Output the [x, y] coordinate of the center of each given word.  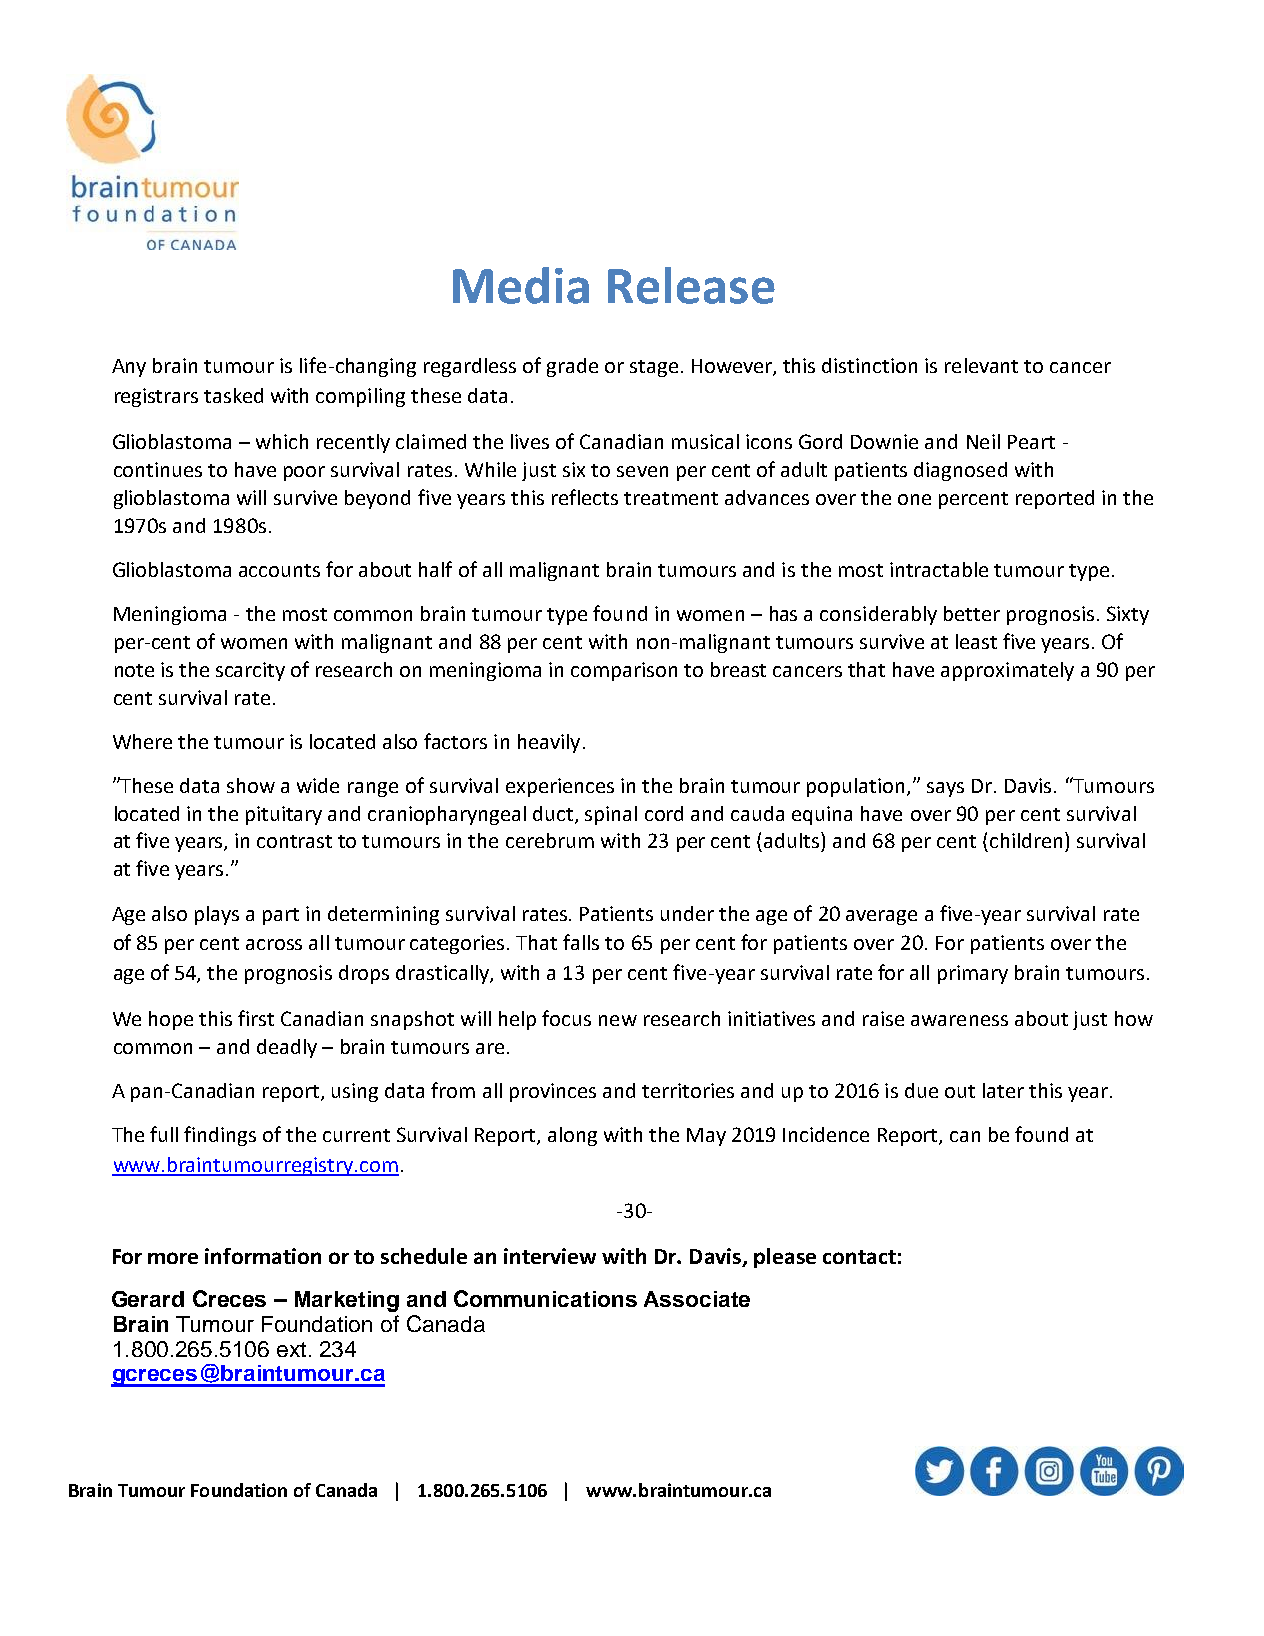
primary [973, 974]
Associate [697, 1299]
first [256, 1018]
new [618, 1020]
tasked [233, 395]
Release [691, 285]
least [976, 641]
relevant [981, 365]
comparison [624, 671]
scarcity [250, 671]
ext [291, 1349]
